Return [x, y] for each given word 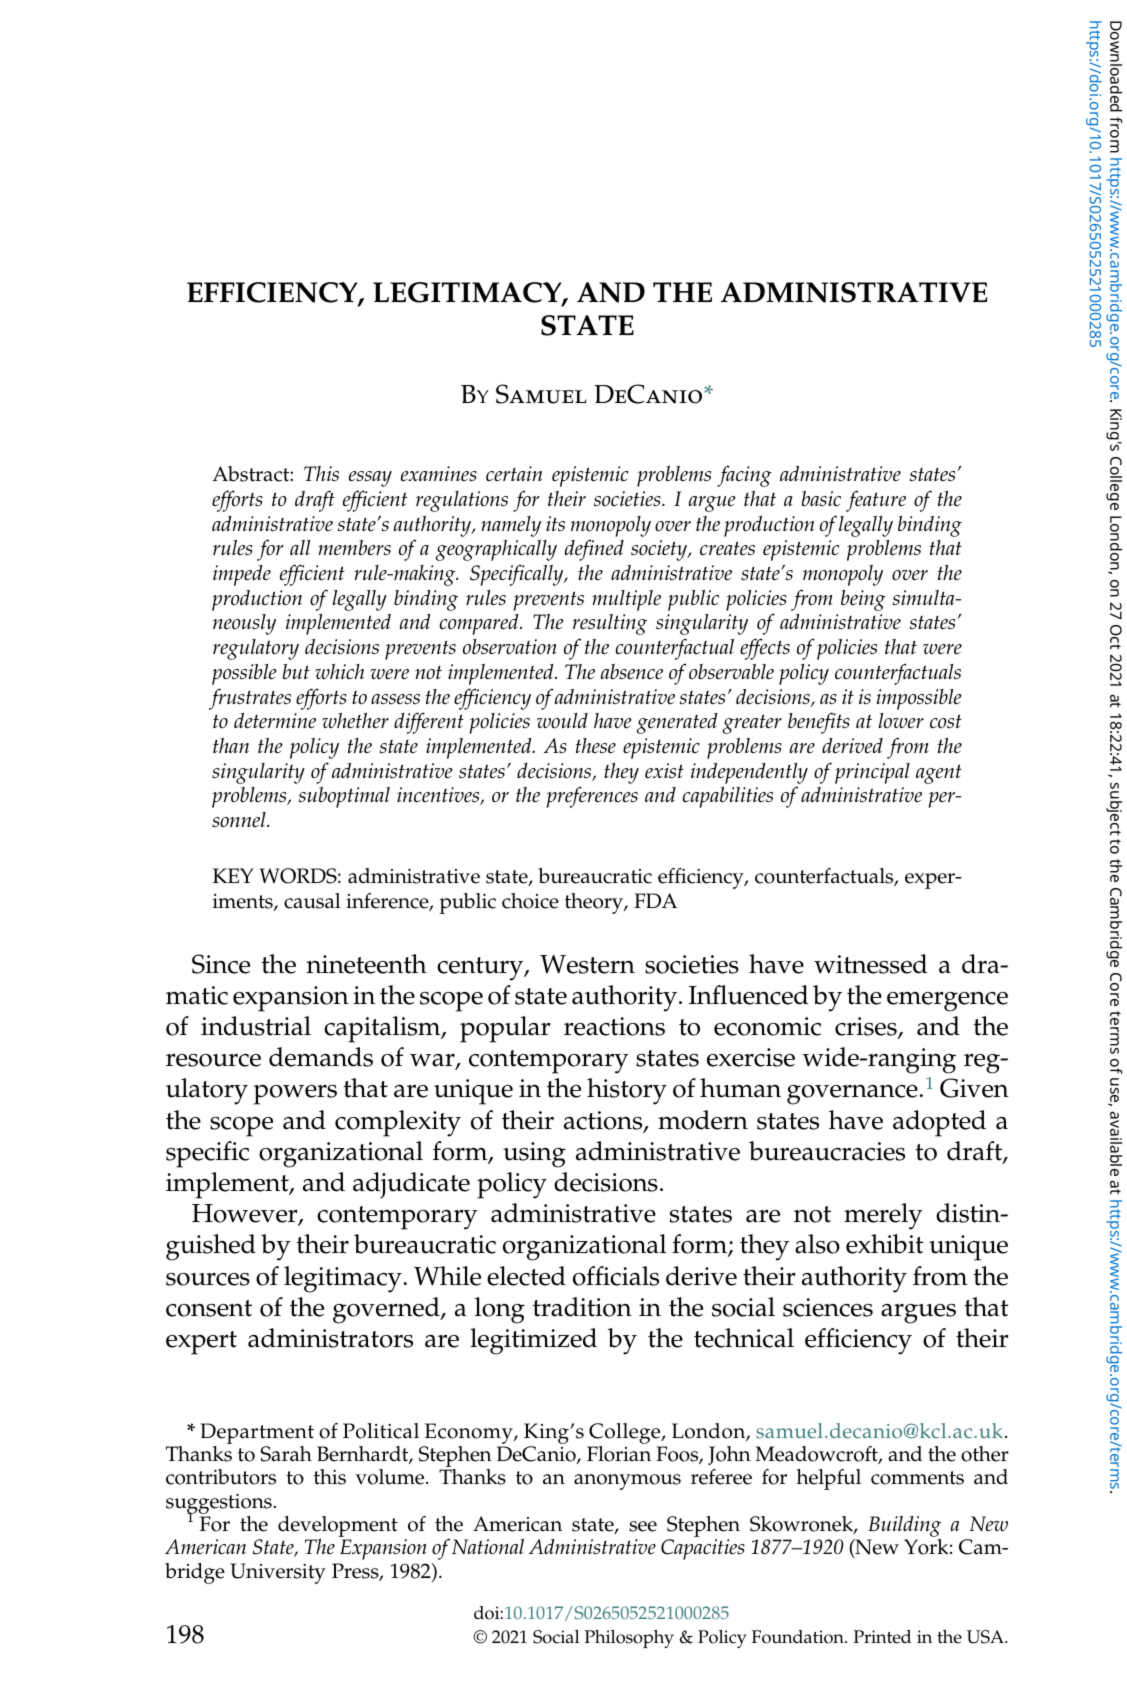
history [627, 1091]
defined [594, 550]
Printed [882, 1637]
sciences [828, 1307]
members [354, 548]
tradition [582, 1307]
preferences [592, 797]
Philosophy [629, 1639]
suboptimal [344, 797]
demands [321, 1057]
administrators [330, 1338]
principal [872, 773]
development [338, 1528]
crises [867, 1027]
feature [876, 501]
